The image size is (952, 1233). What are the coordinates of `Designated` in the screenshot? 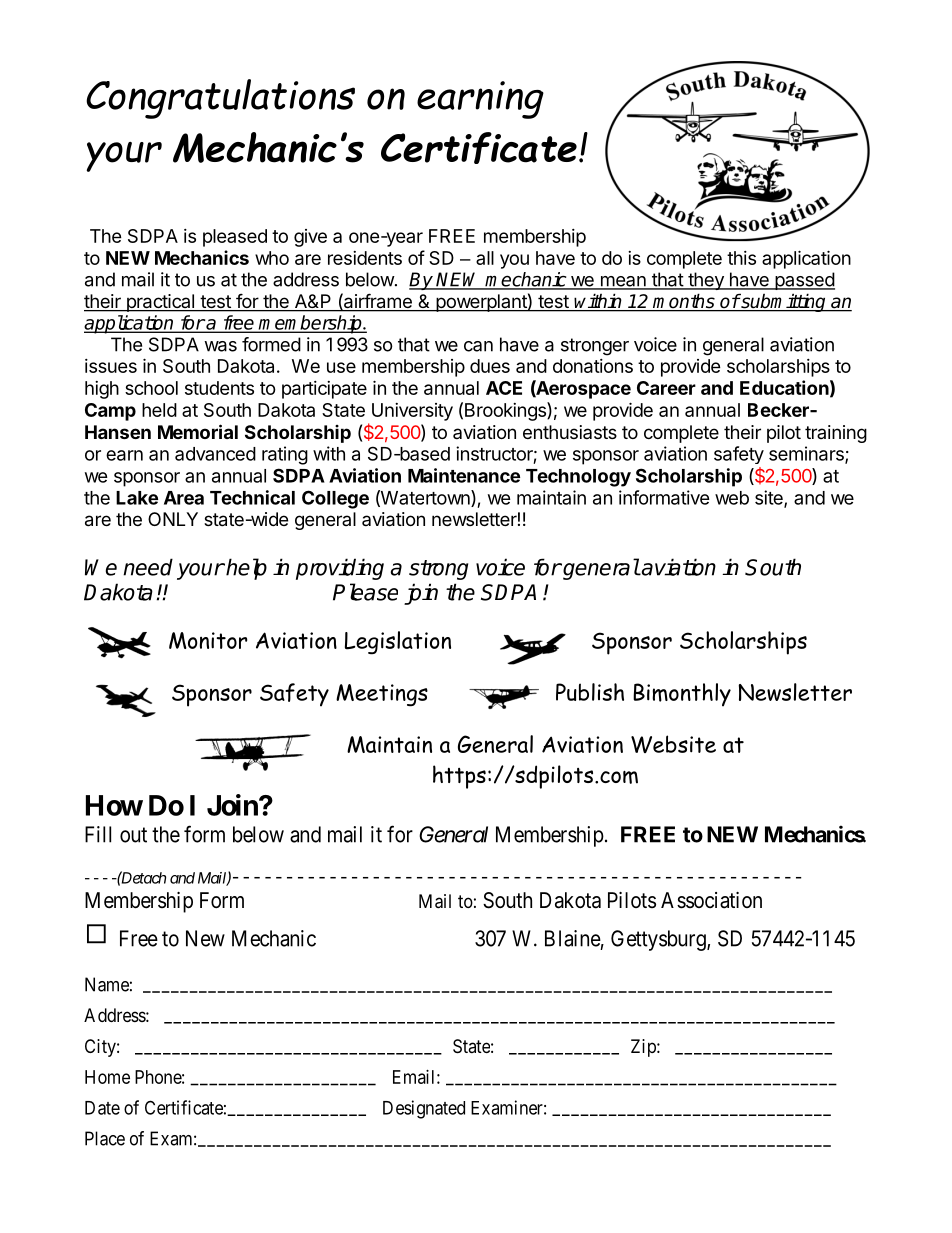 It's located at (424, 1109).
